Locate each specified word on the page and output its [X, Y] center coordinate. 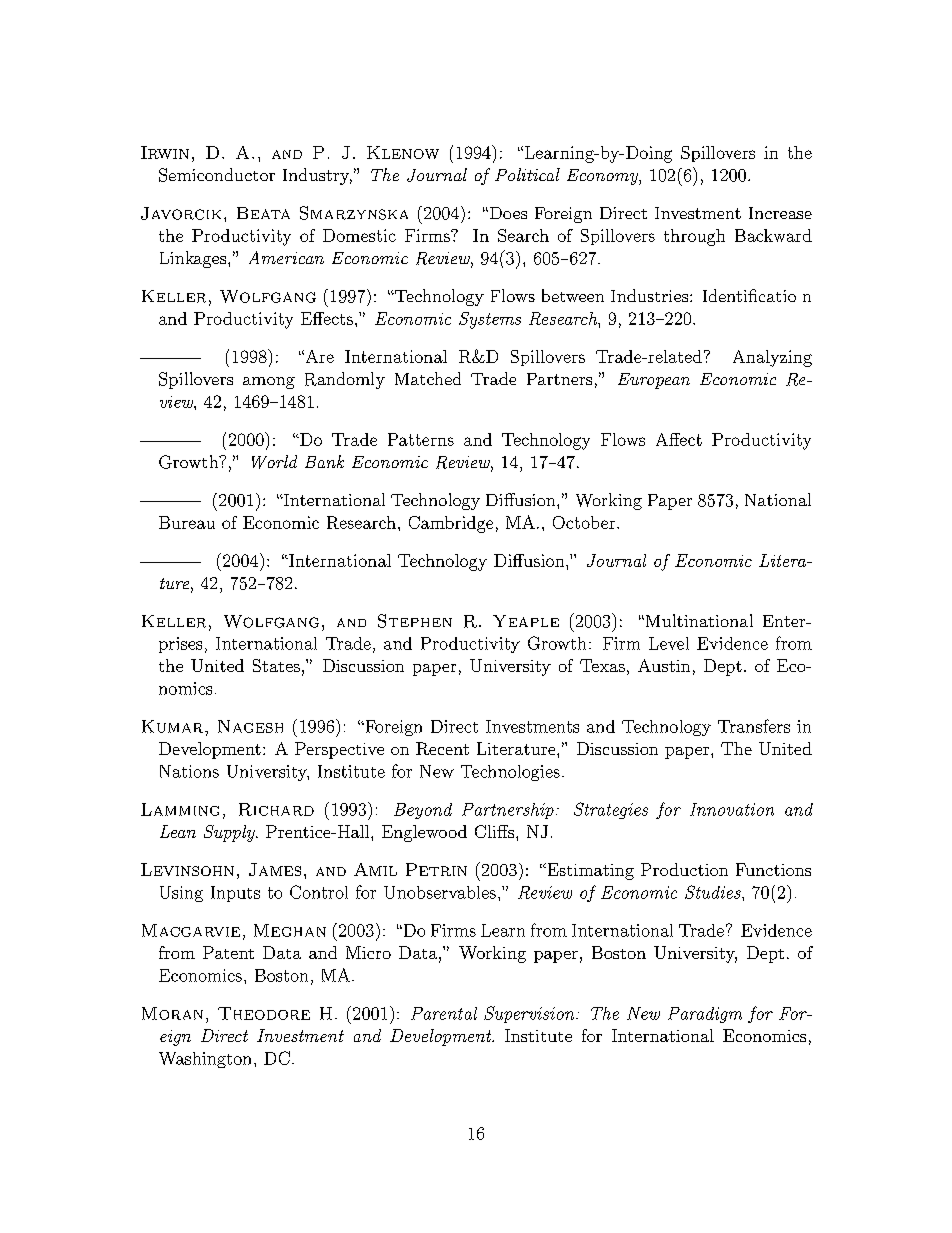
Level [669, 643]
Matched [428, 378]
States [276, 665]
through [694, 237]
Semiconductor [217, 175]
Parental [444, 1013]
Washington [205, 1060]
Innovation [732, 809]
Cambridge [451, 524]
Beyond [423, 811]
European [654, 381]
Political [527, 174]
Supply [230, 833]
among [269, 383]
